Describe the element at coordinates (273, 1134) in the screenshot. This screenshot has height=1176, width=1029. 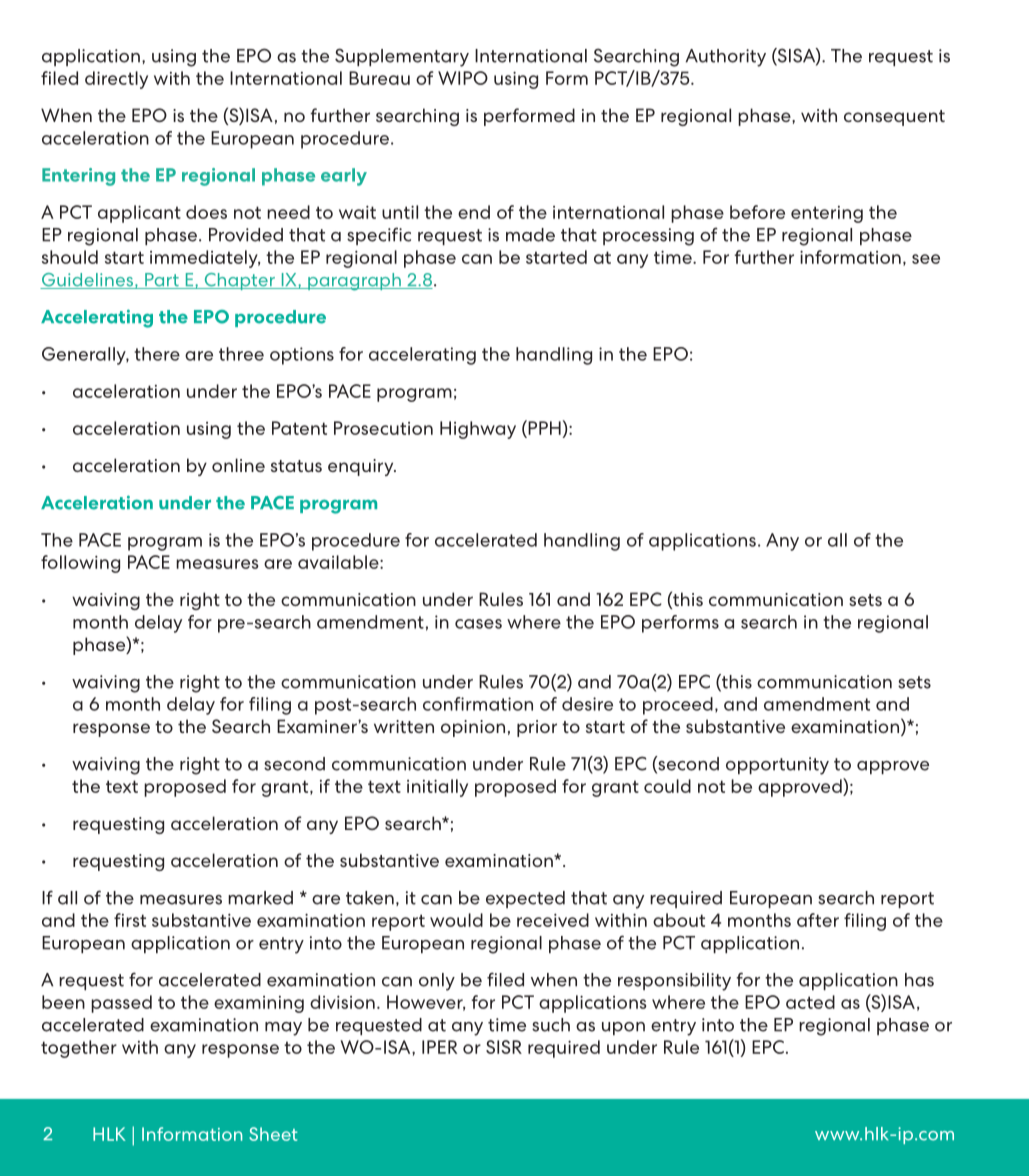
I see `Sheet` at that location.
